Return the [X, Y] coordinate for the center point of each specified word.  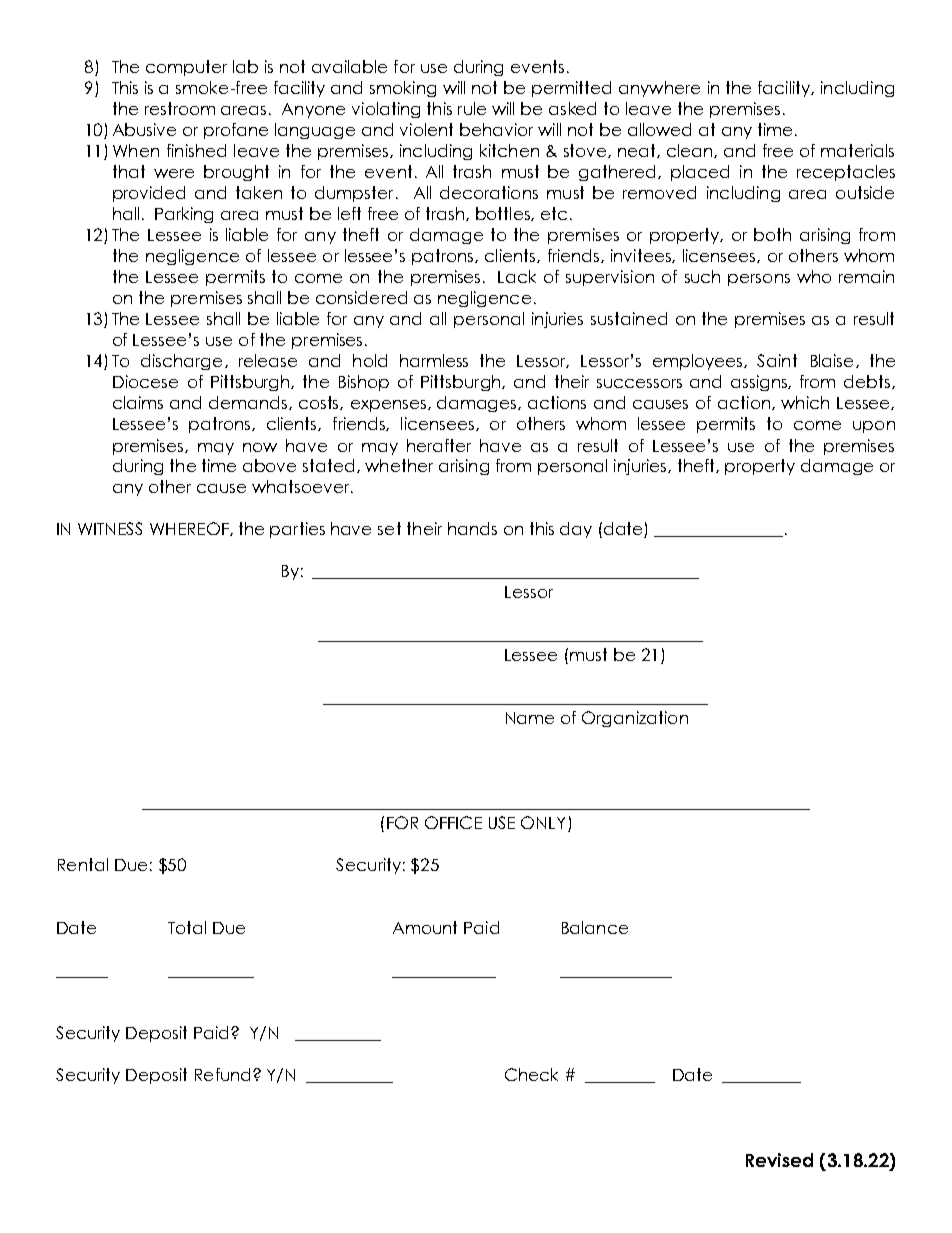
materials [857, 150]
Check [531, 1074]
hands [472, 528]
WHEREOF [190, 529]
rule [472, 108]
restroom [180, 108]
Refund [222, 1074]
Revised [779, 1160]
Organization [635, 719]
